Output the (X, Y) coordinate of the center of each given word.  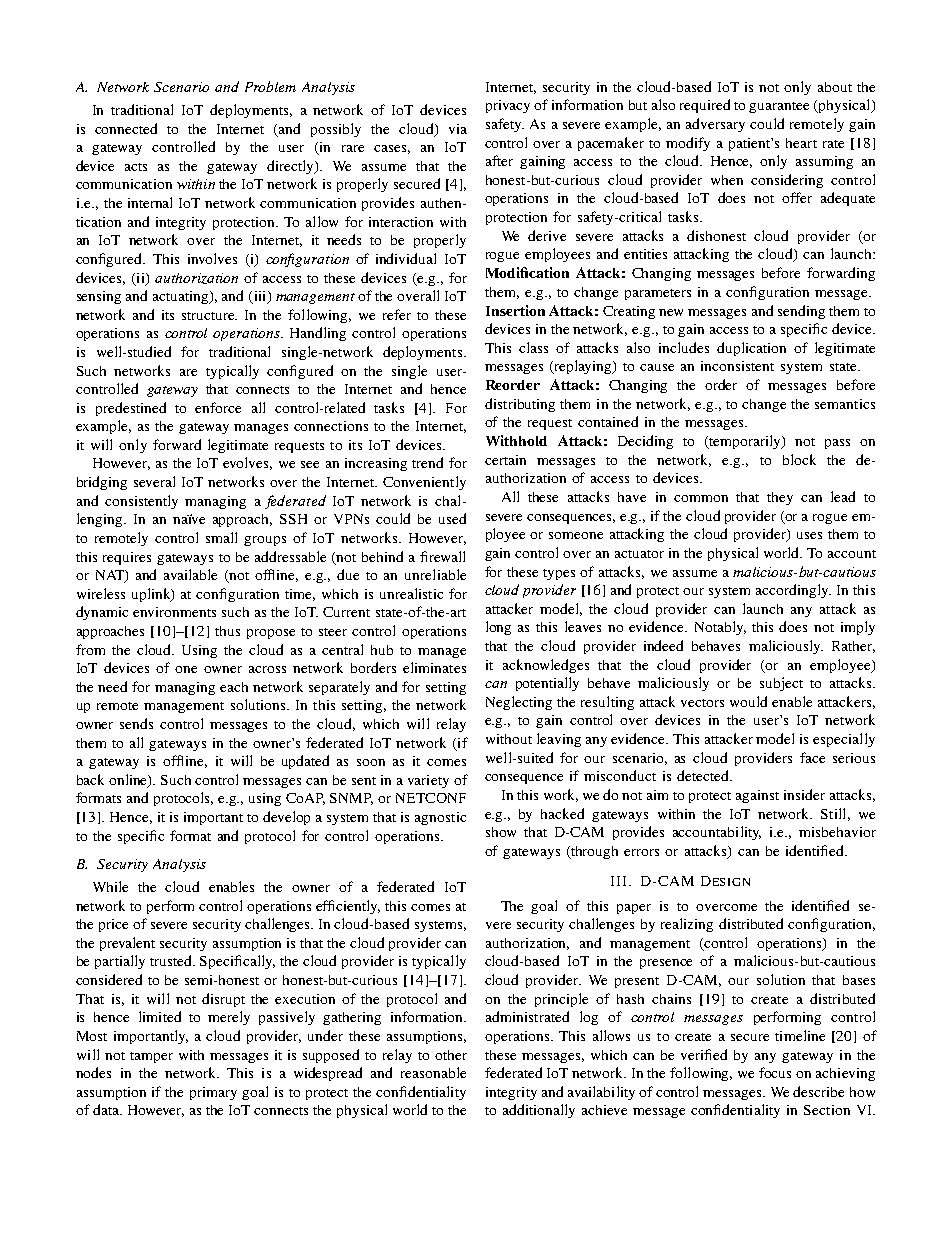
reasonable (433, 1072)
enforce (218, 407)
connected (126, 128)
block (799, 459)
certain (505, 460)
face (812, 757)
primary (213, 1093)
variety (428, 781)
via (458, 129)
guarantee (779, 107)
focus (775, 1072)
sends (136, 723)
